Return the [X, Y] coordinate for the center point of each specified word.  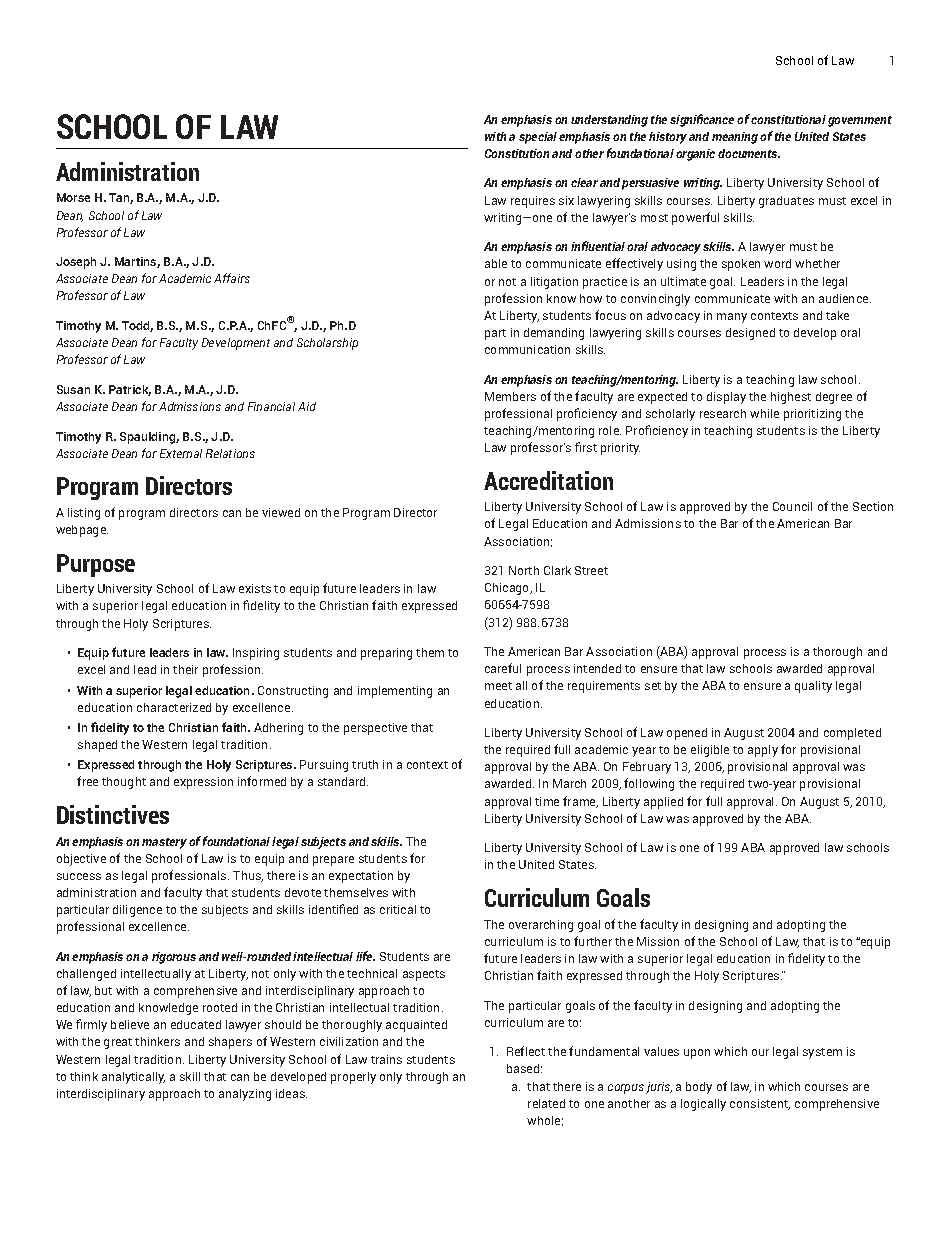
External [181, 453]
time [547, 801]
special [538, 138]
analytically [133, 1078]
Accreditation [548, 480]
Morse [73, 197]
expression [203, 783]
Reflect [526, 1051]
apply [763, 751]
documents [749, 153]
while [764, 413]
